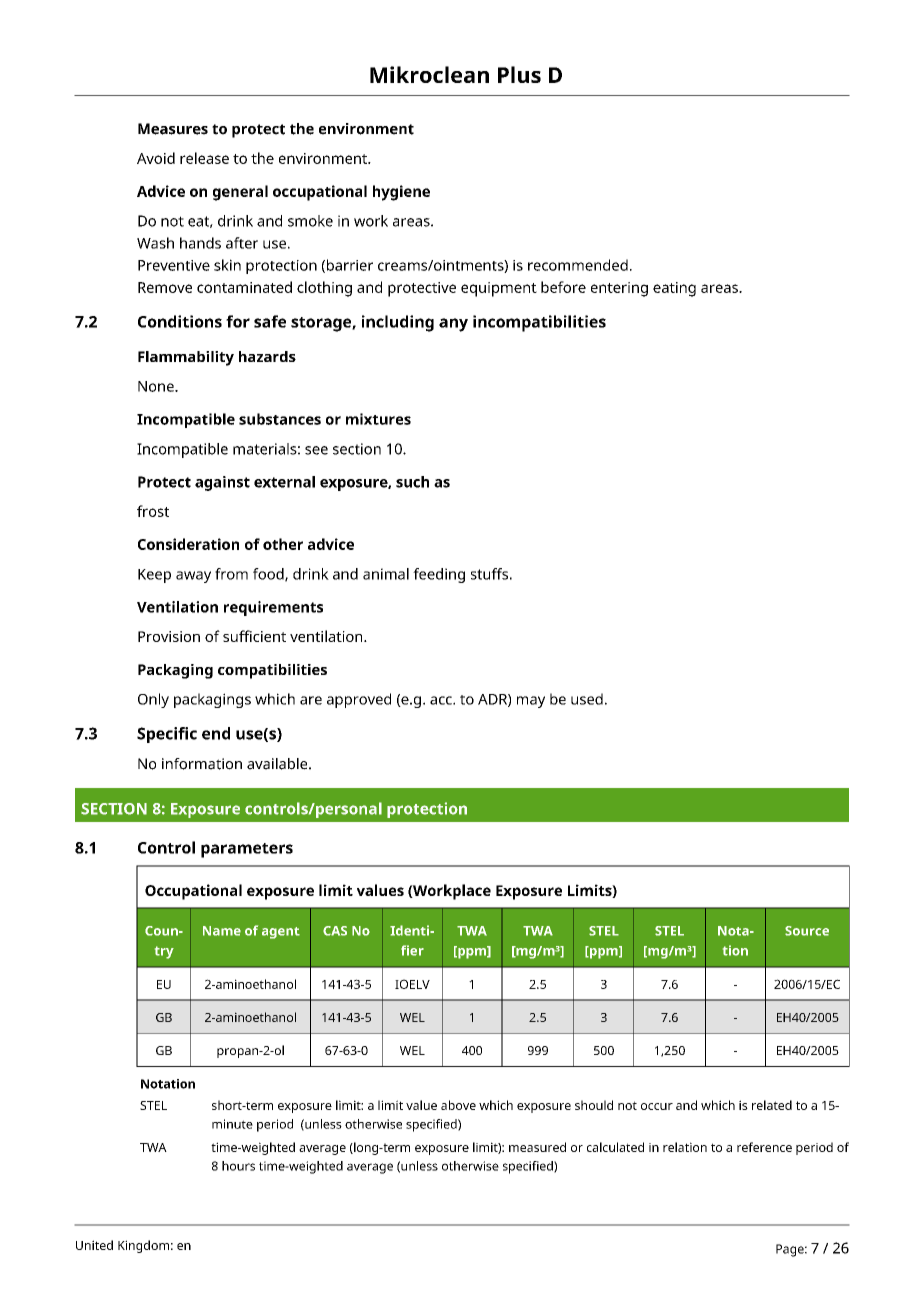 This screenshot has width=924, height=1308. Describe the element at coordinates (764, 1147) in the screenshot. I see `reference` at that location.
